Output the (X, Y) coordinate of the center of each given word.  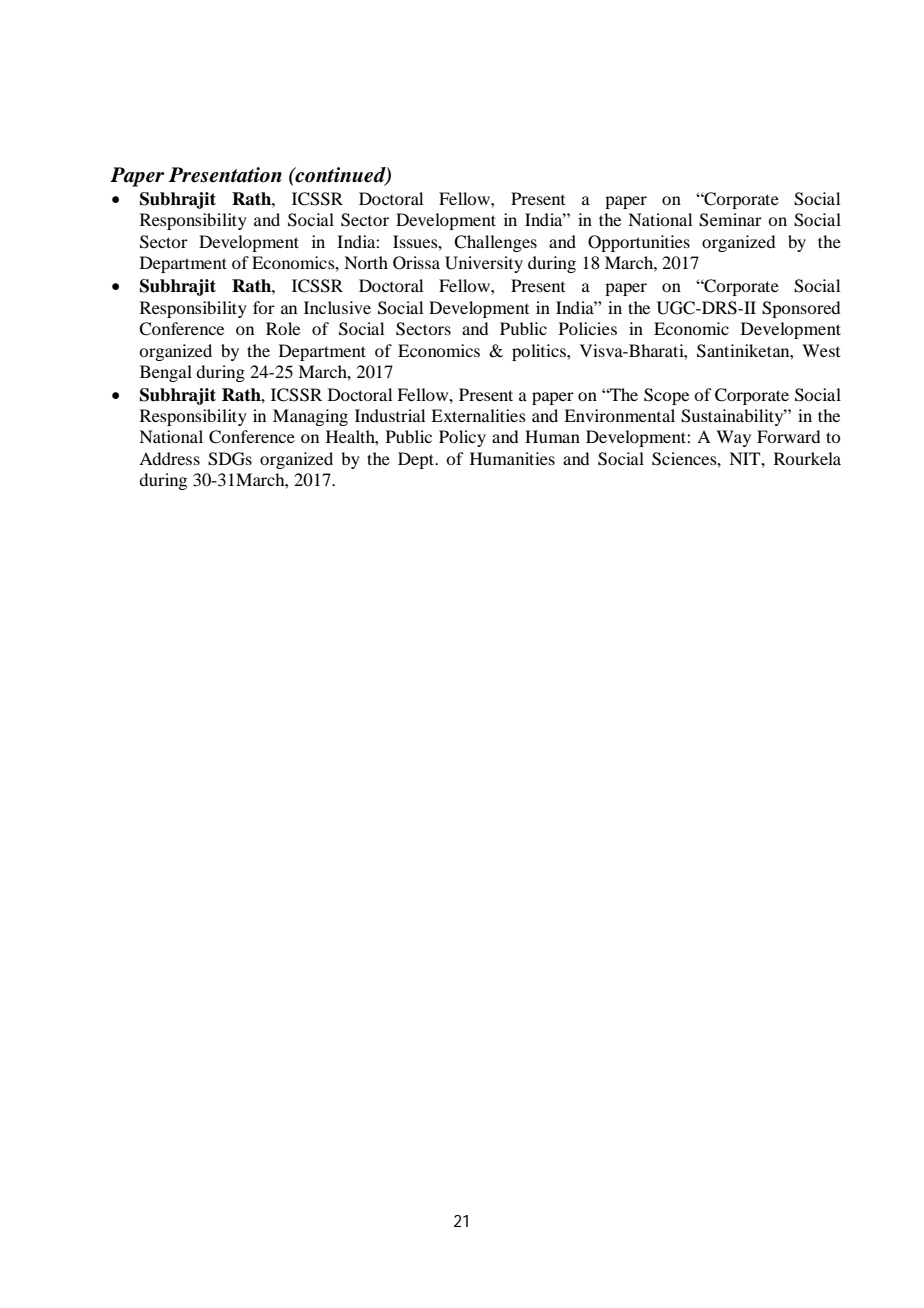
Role (283, 328)
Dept (417, 460)
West (821, 350)
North (366, 262)
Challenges (495, 243)
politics (540, 352)
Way (733, 438)
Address (169, 458)
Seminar (730, 220)
